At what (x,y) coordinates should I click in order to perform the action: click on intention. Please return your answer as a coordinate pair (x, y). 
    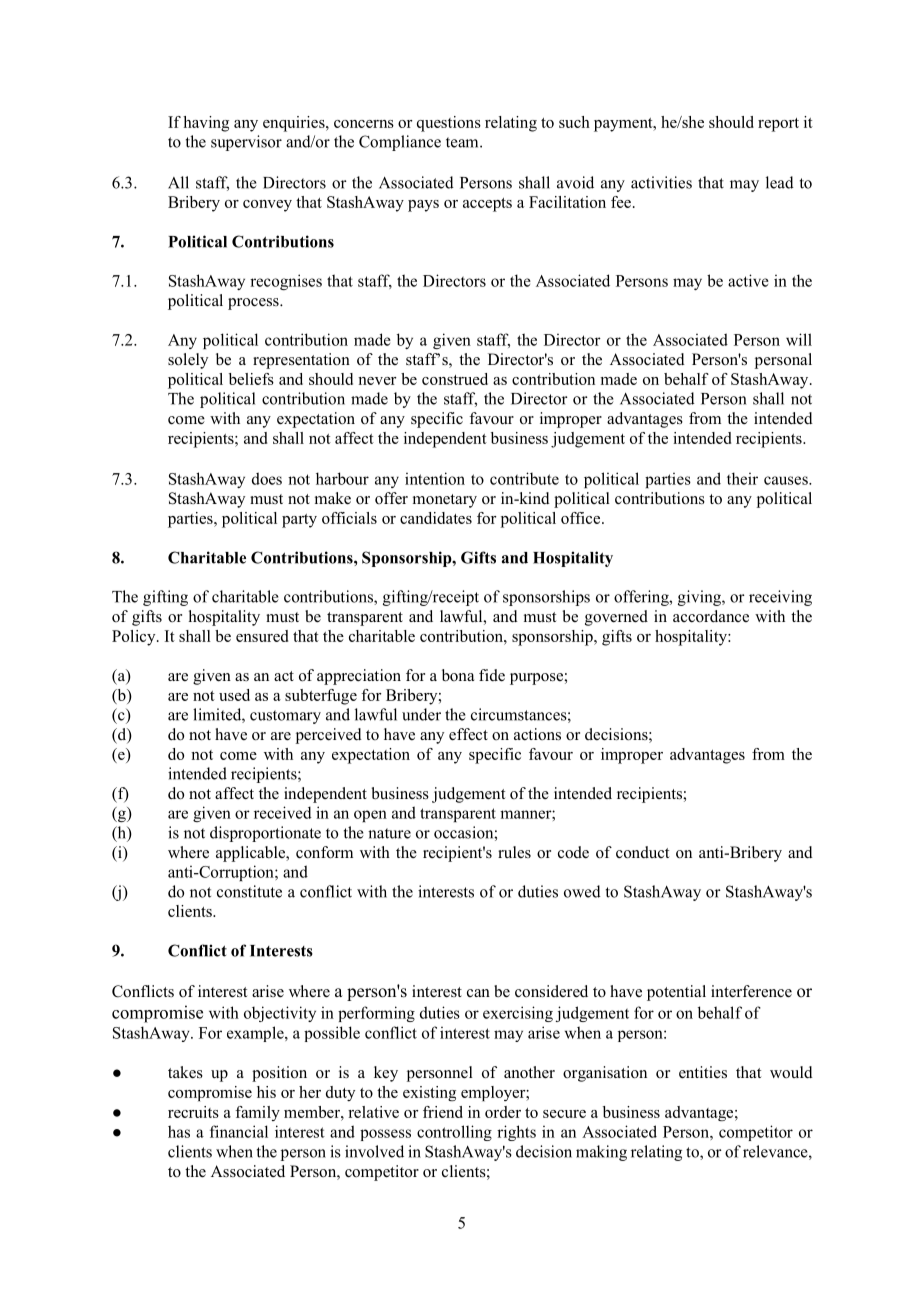
    Looking at the image, I should click on (435, 478).
